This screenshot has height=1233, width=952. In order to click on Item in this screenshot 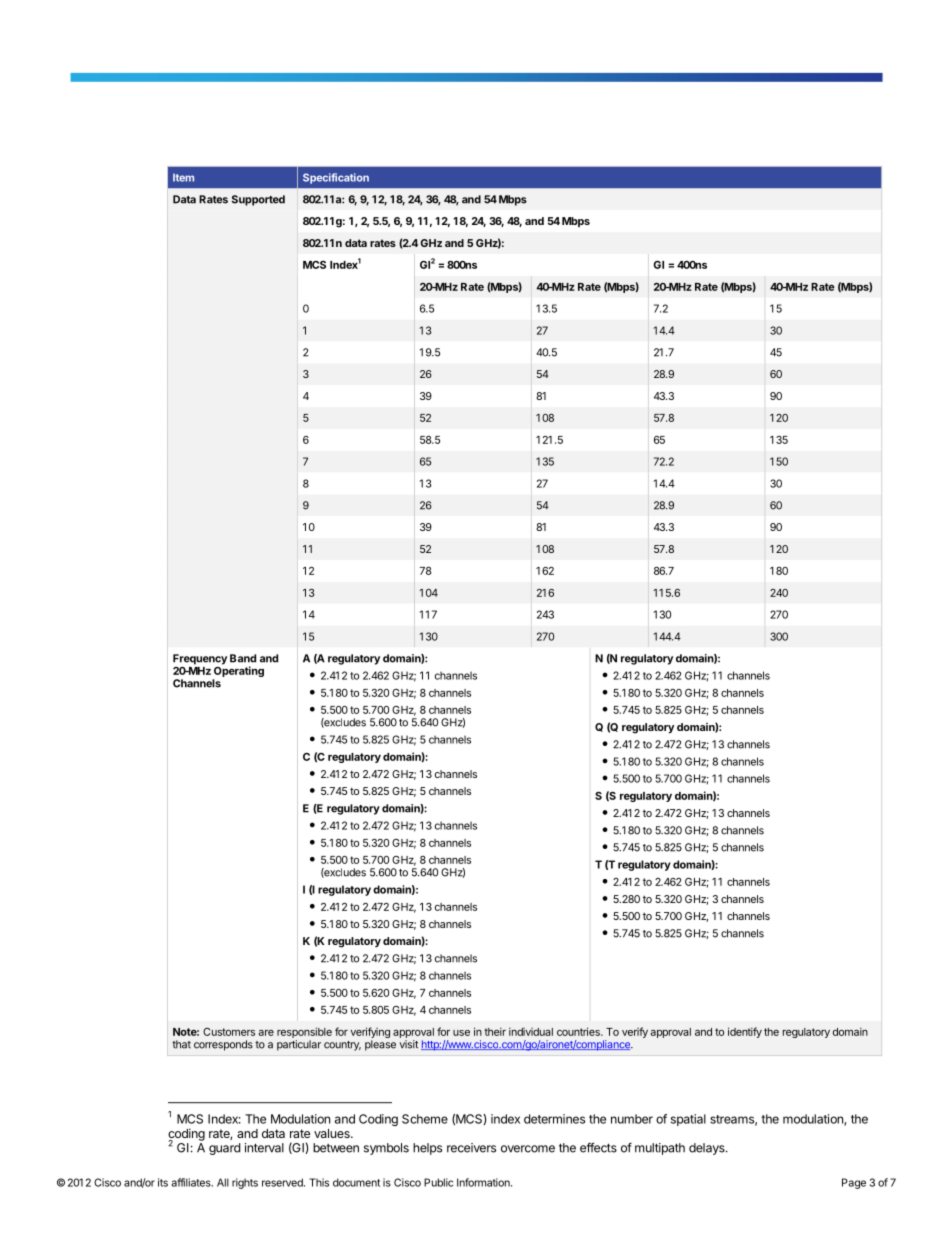, I will do `click(183, 177)`.
